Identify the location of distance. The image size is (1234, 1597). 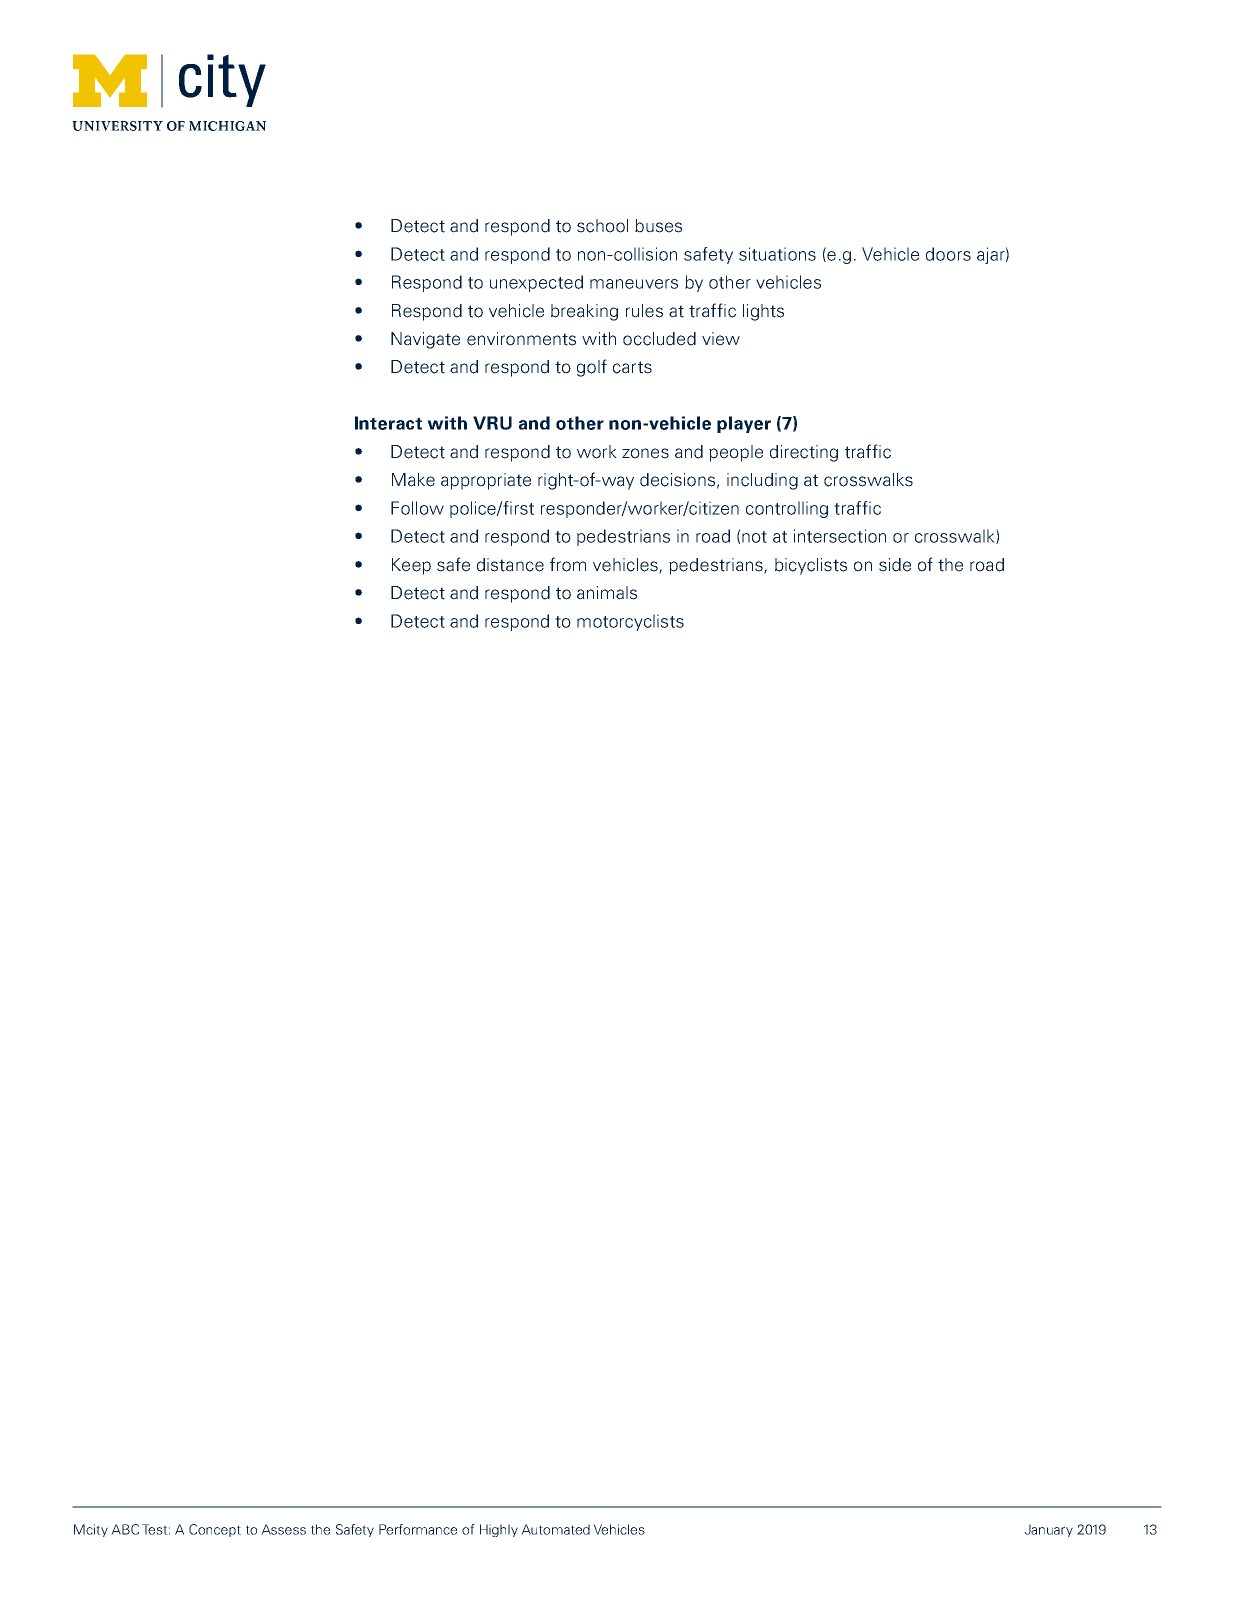
(510, 565).
